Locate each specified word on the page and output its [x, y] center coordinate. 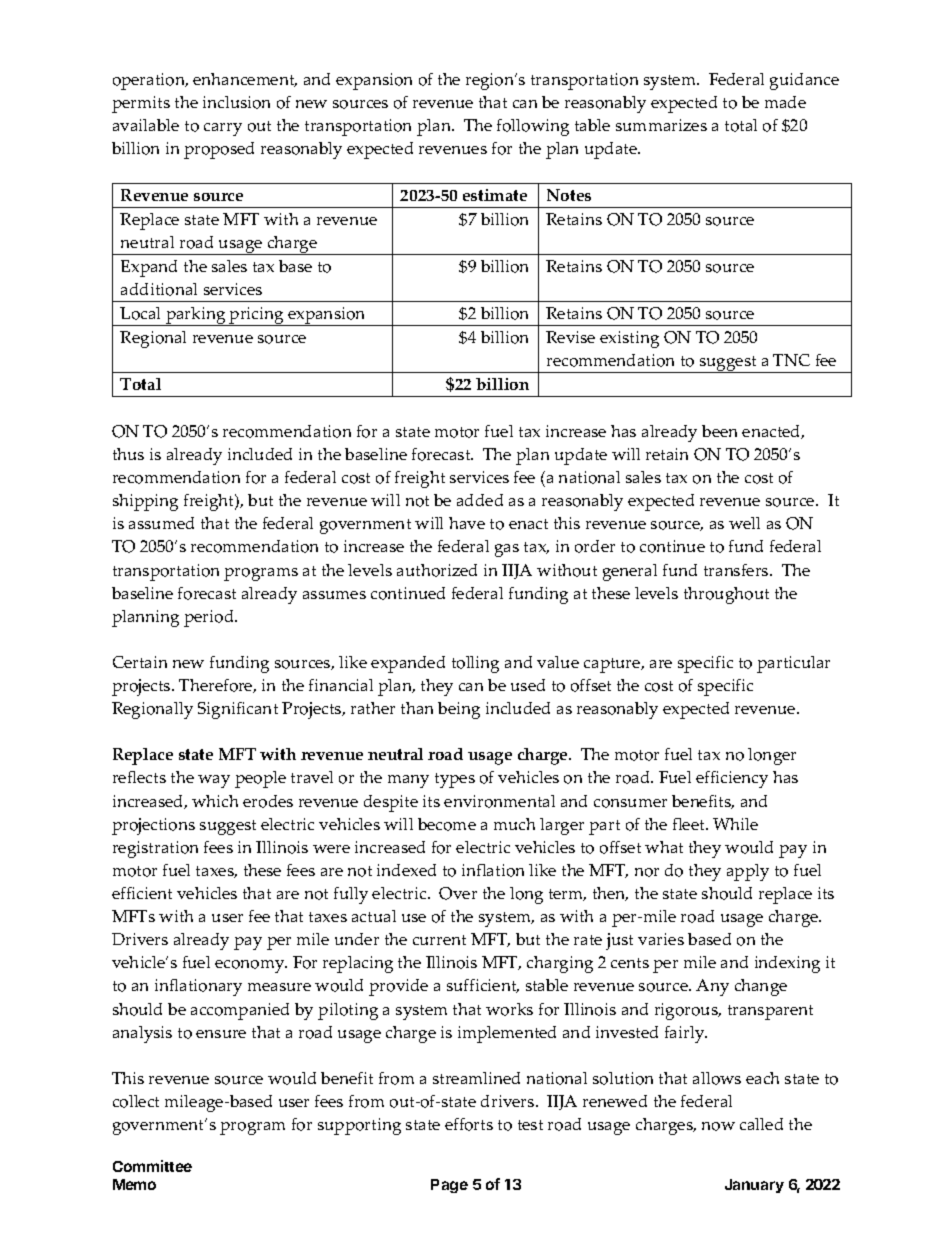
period [210, 618]
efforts [469, 1124]
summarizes [661, 125]
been [719, 431]
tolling [475, 664]
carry [223, 129]
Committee [152, 1166]
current [439, 940]
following [533, 127]
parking [196, 316]
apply [748, 872]
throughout [726, 595]
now [718, 1126]
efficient [142, 893]
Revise [570, 337]
